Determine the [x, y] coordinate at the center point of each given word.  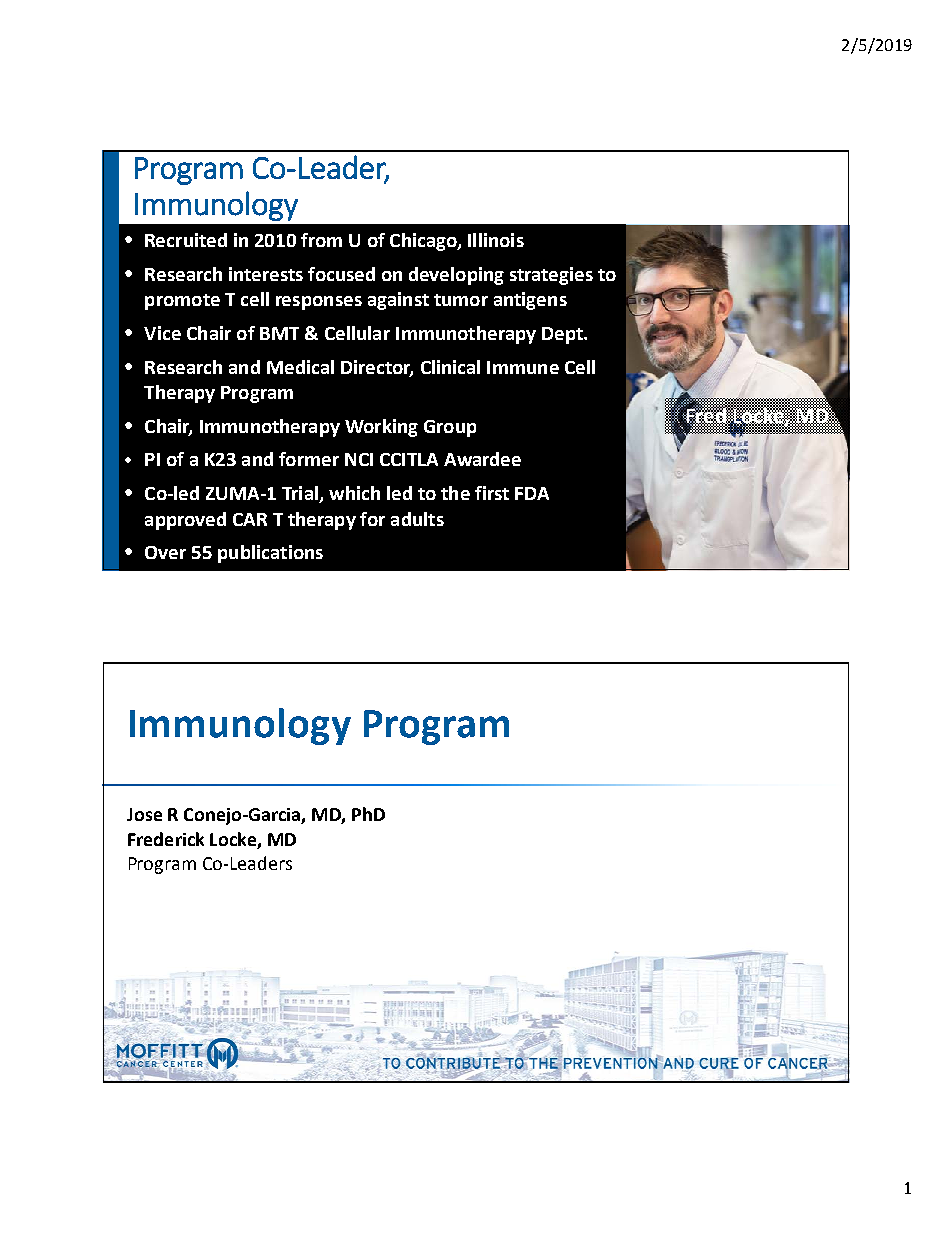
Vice [162, 333]
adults [417, 519]
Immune [523, 367]
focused [341, 274]
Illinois [496, 240]
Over [165, 552]
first [492, 493]
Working [381, 428]
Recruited [186, 240]
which [354, 493]
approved [185, 521]
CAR [250, 519]
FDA [532, 493]
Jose [144, 814]
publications [270, 554]
